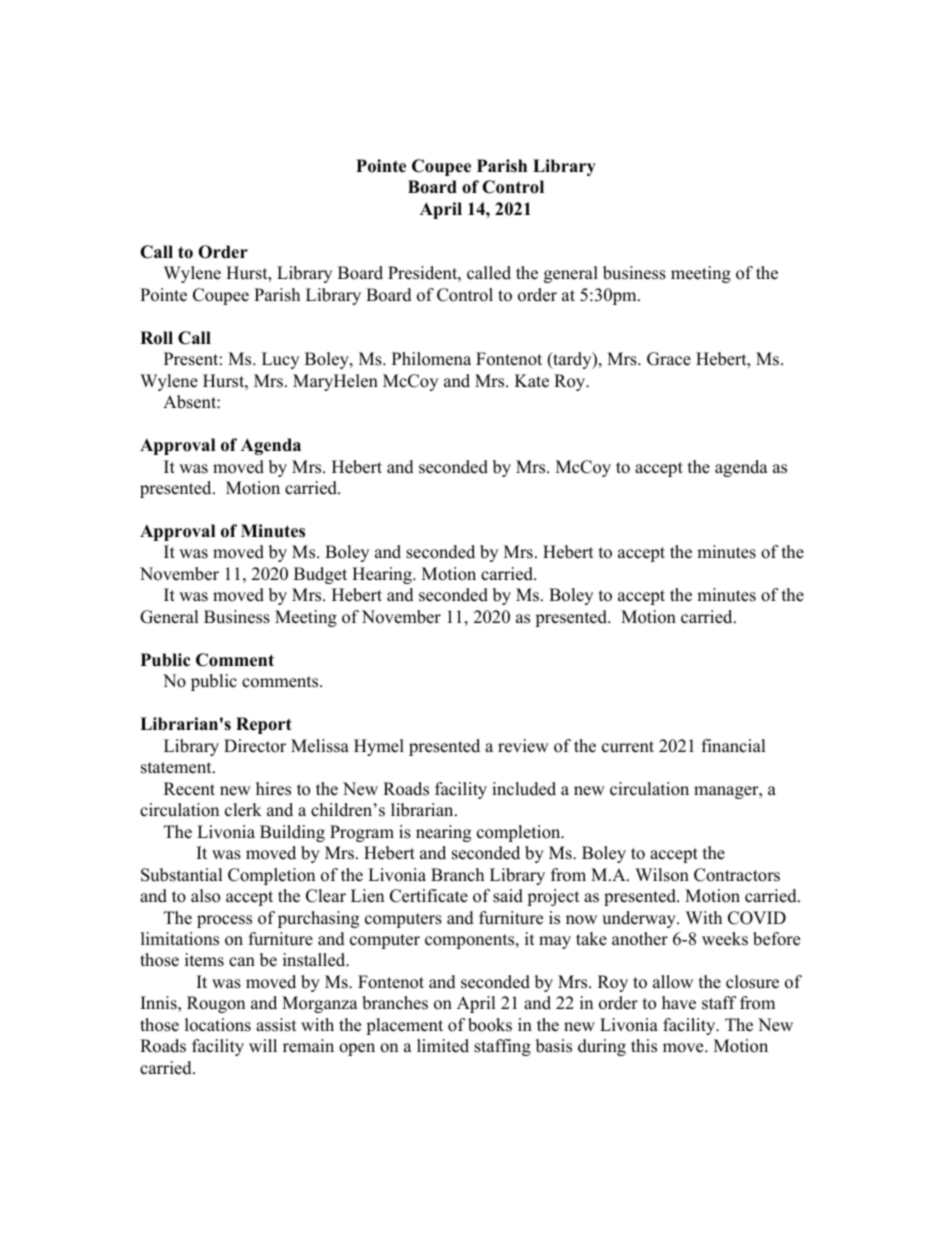 The image size is (952, 1233). What do you see at coordinates (734, 746) in the screenshot?
I see `financial` at bounding box center [734, 746].
